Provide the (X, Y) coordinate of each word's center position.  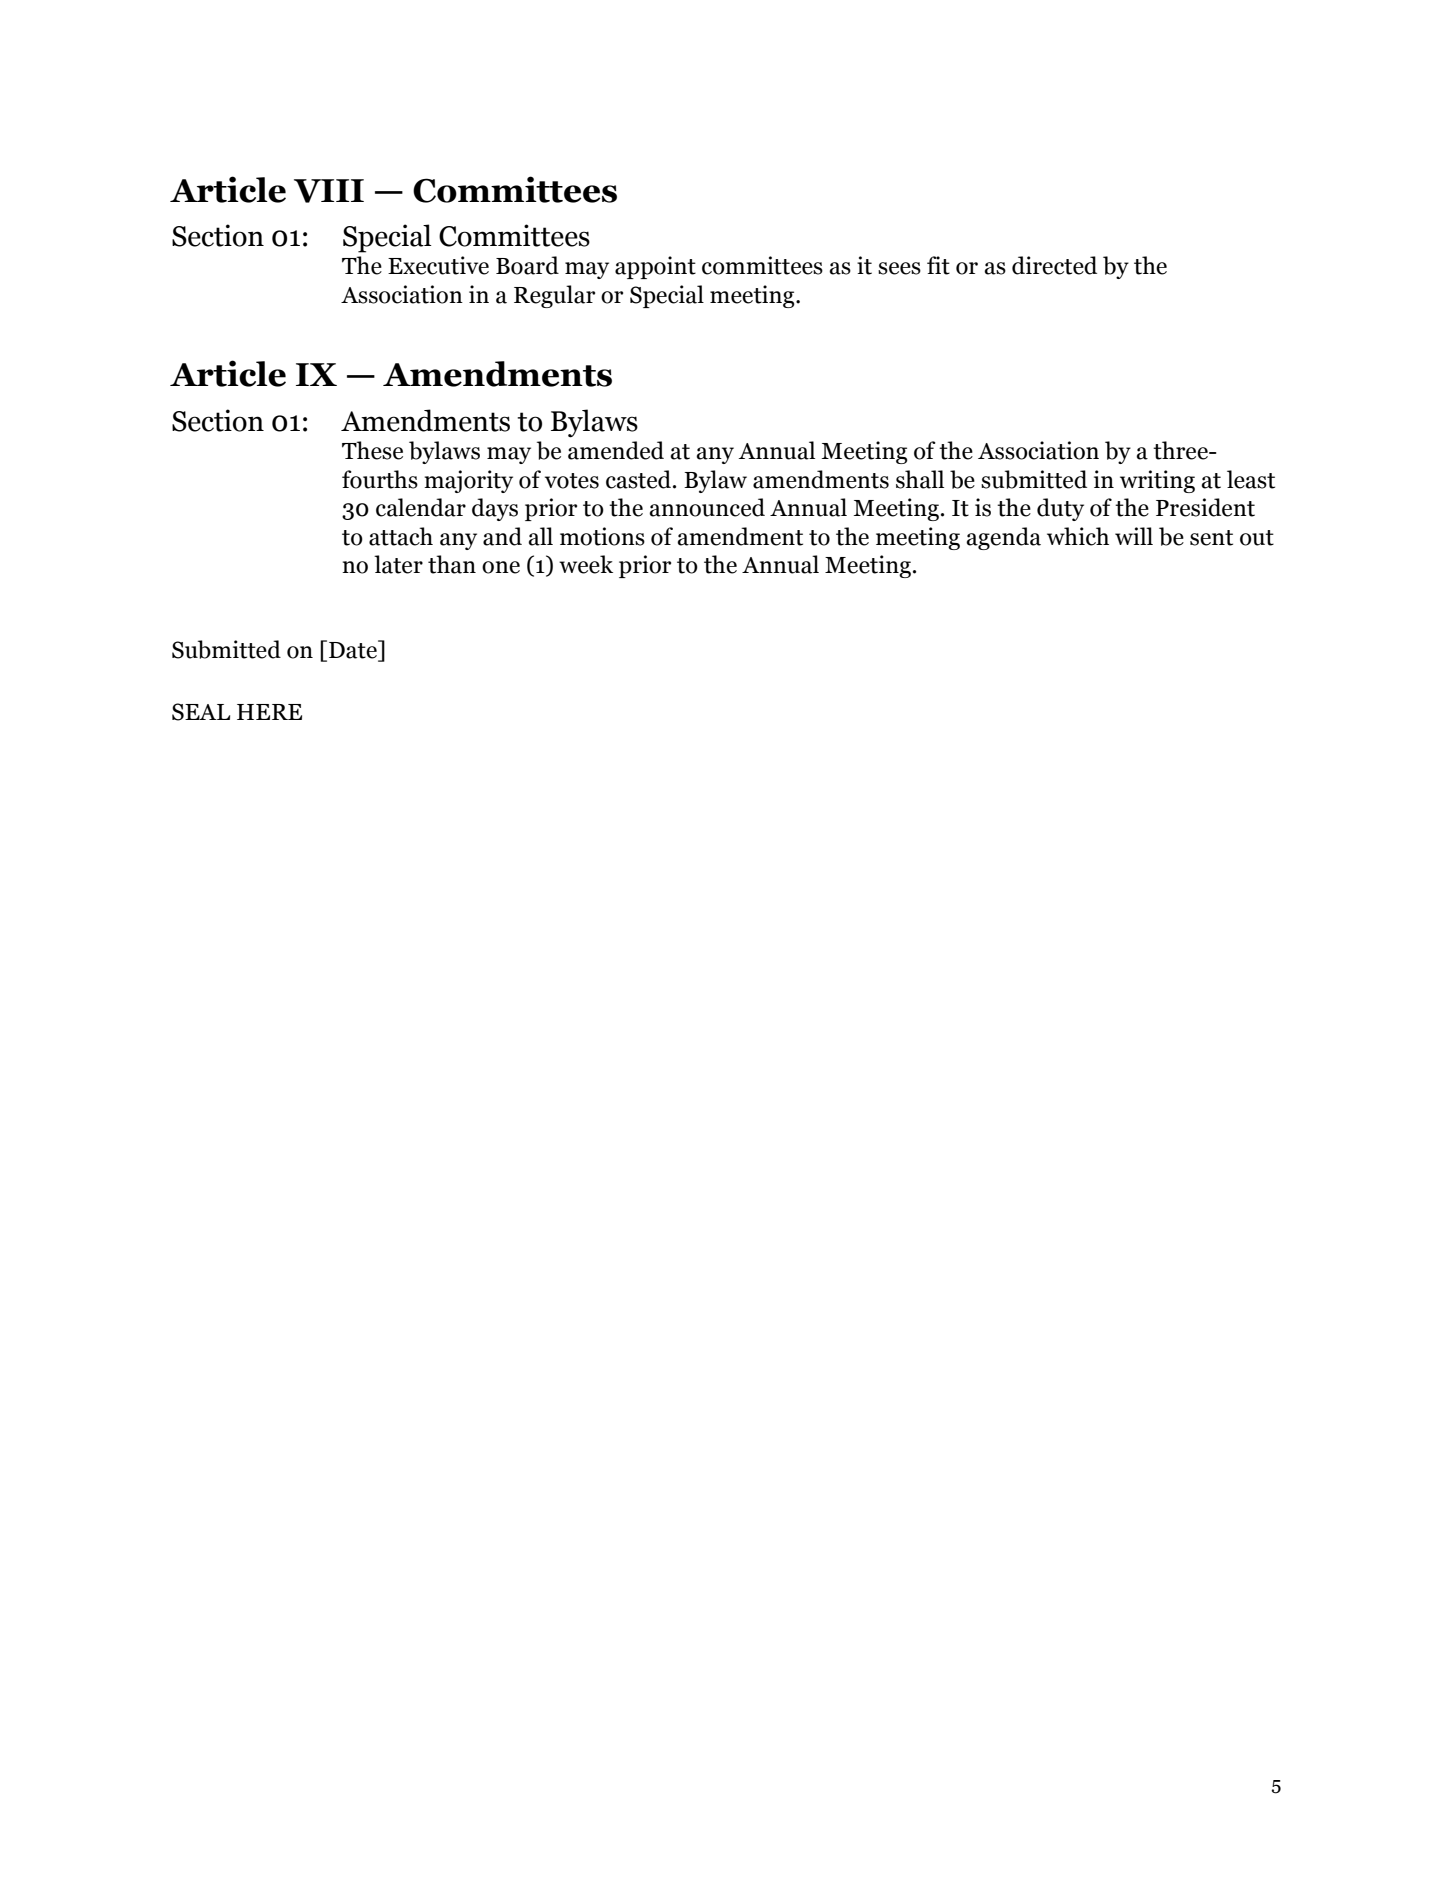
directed (1054, 265)
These (372, 450)
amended (616, 450)
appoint (655, 267)
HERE (269, 712)
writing (1157, 481)
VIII (329, 191)
